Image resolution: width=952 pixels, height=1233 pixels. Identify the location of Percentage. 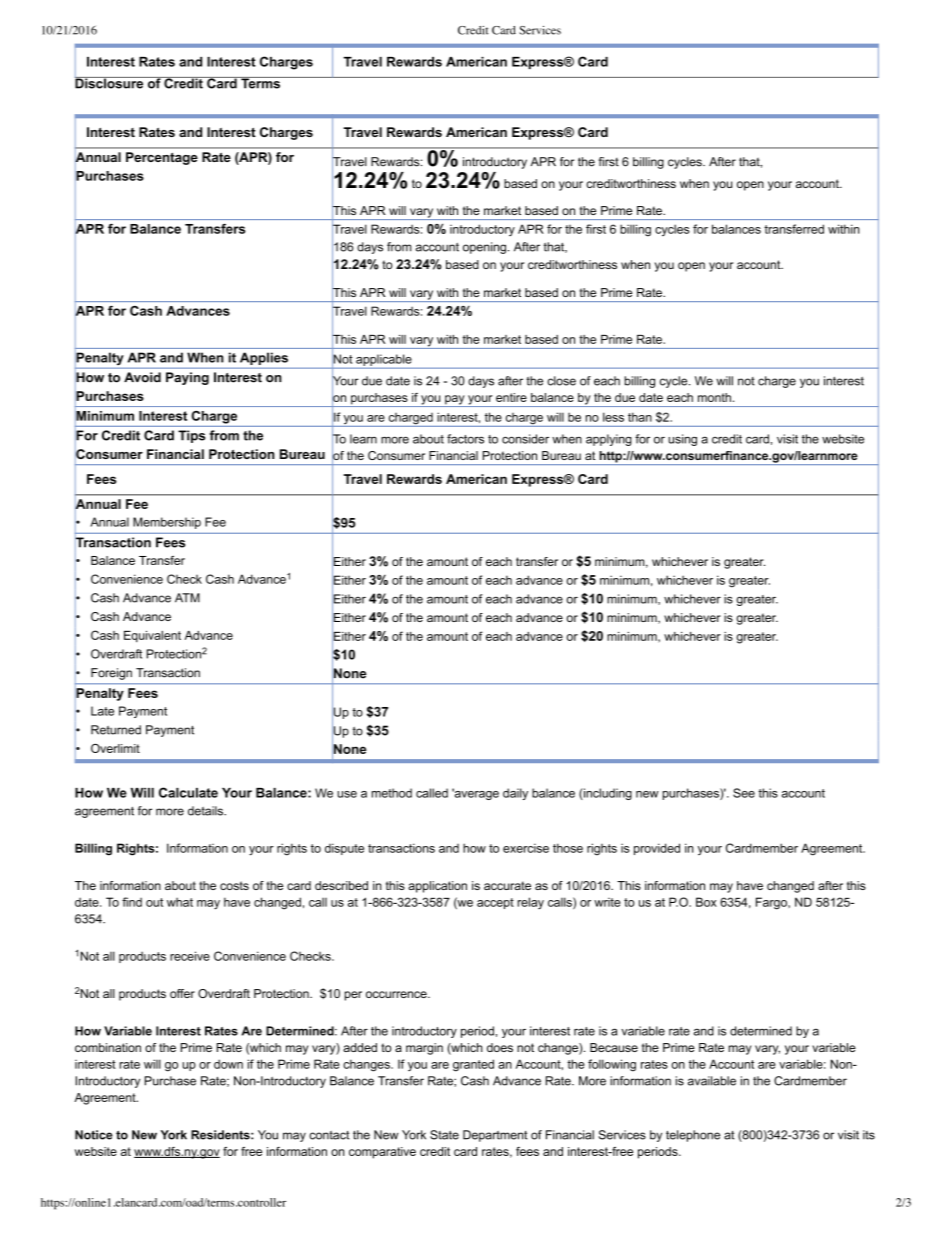
(162, 158).
